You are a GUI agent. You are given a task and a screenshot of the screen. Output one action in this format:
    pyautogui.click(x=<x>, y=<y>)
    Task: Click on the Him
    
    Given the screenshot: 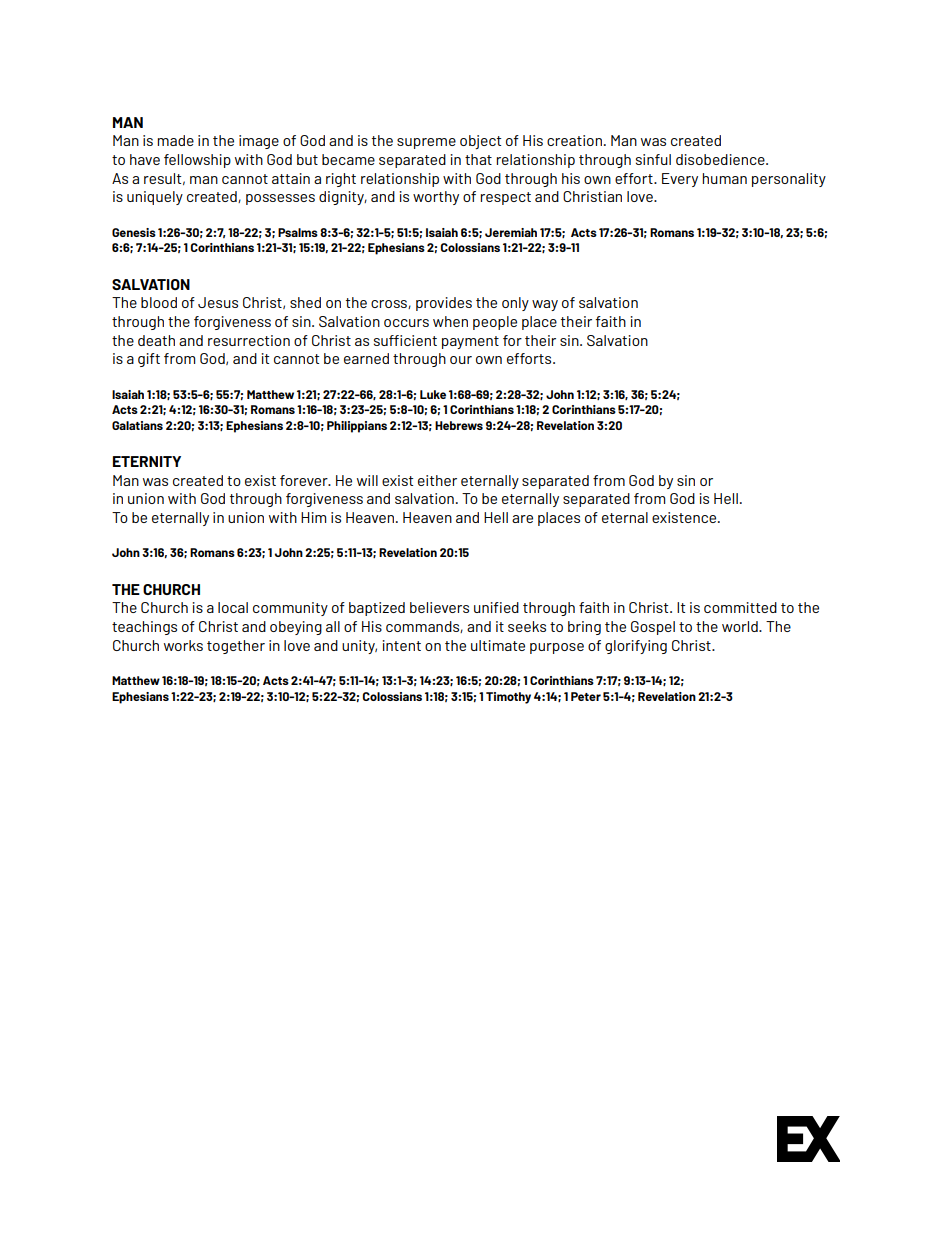 What is the action you would take?
    pyautogui.click(x=313, y=517)
